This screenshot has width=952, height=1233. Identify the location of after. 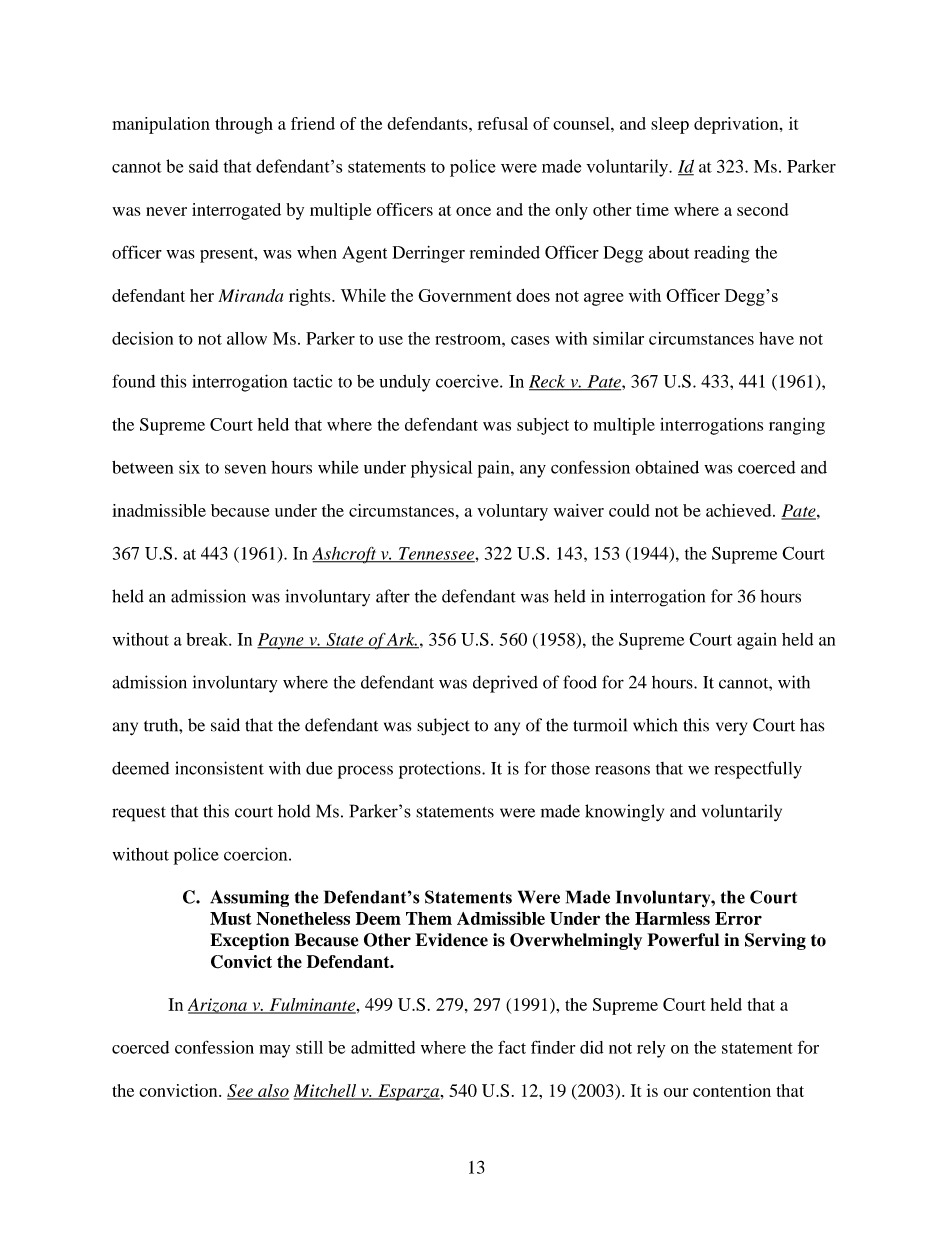
(393, 596).
